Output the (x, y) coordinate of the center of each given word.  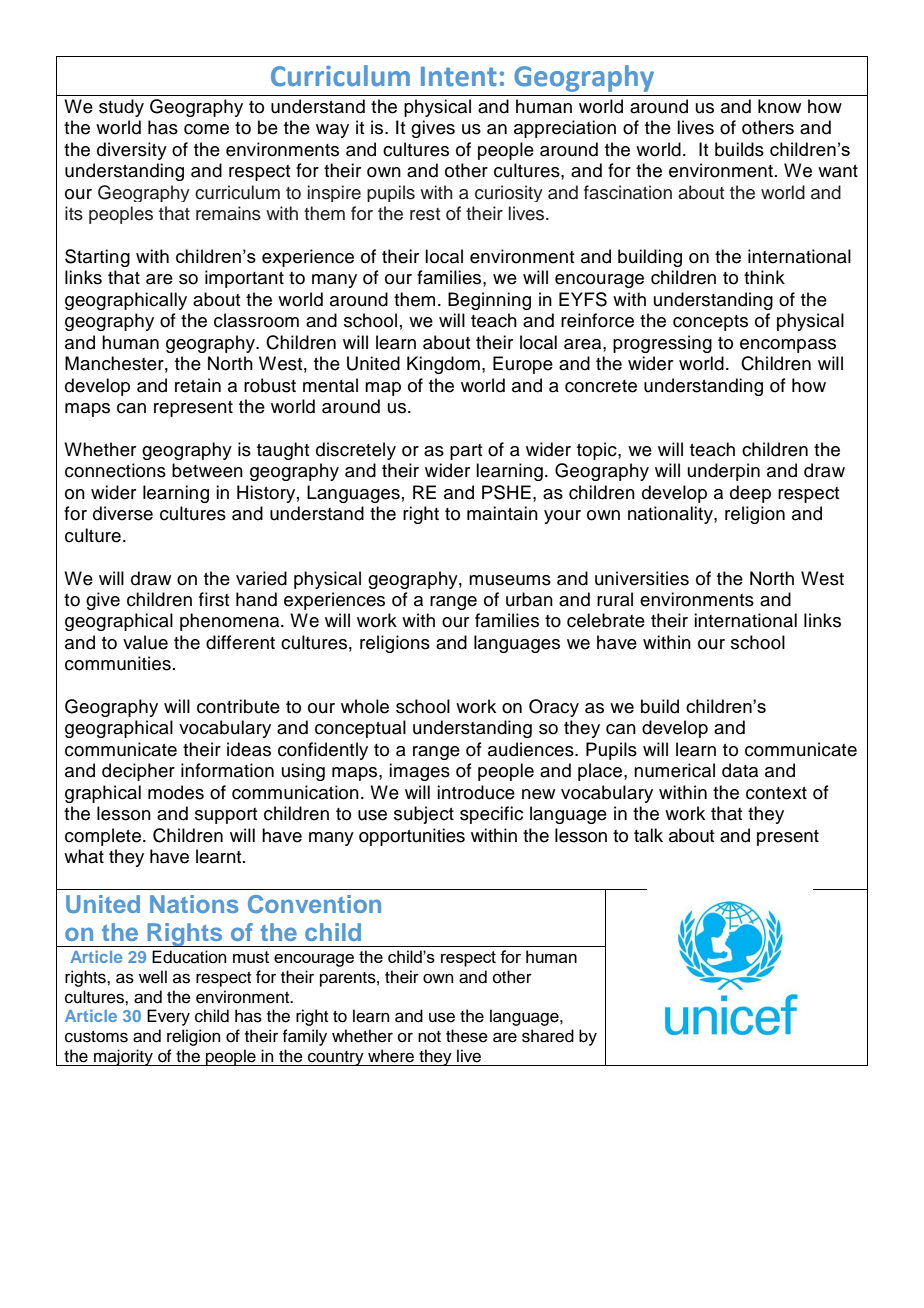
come (206, 129)
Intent (459, 76)
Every (168, 1017)
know (779, 106)
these (467, 1036)
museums (510, 580)
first (214, 599)
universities (642, 578)
